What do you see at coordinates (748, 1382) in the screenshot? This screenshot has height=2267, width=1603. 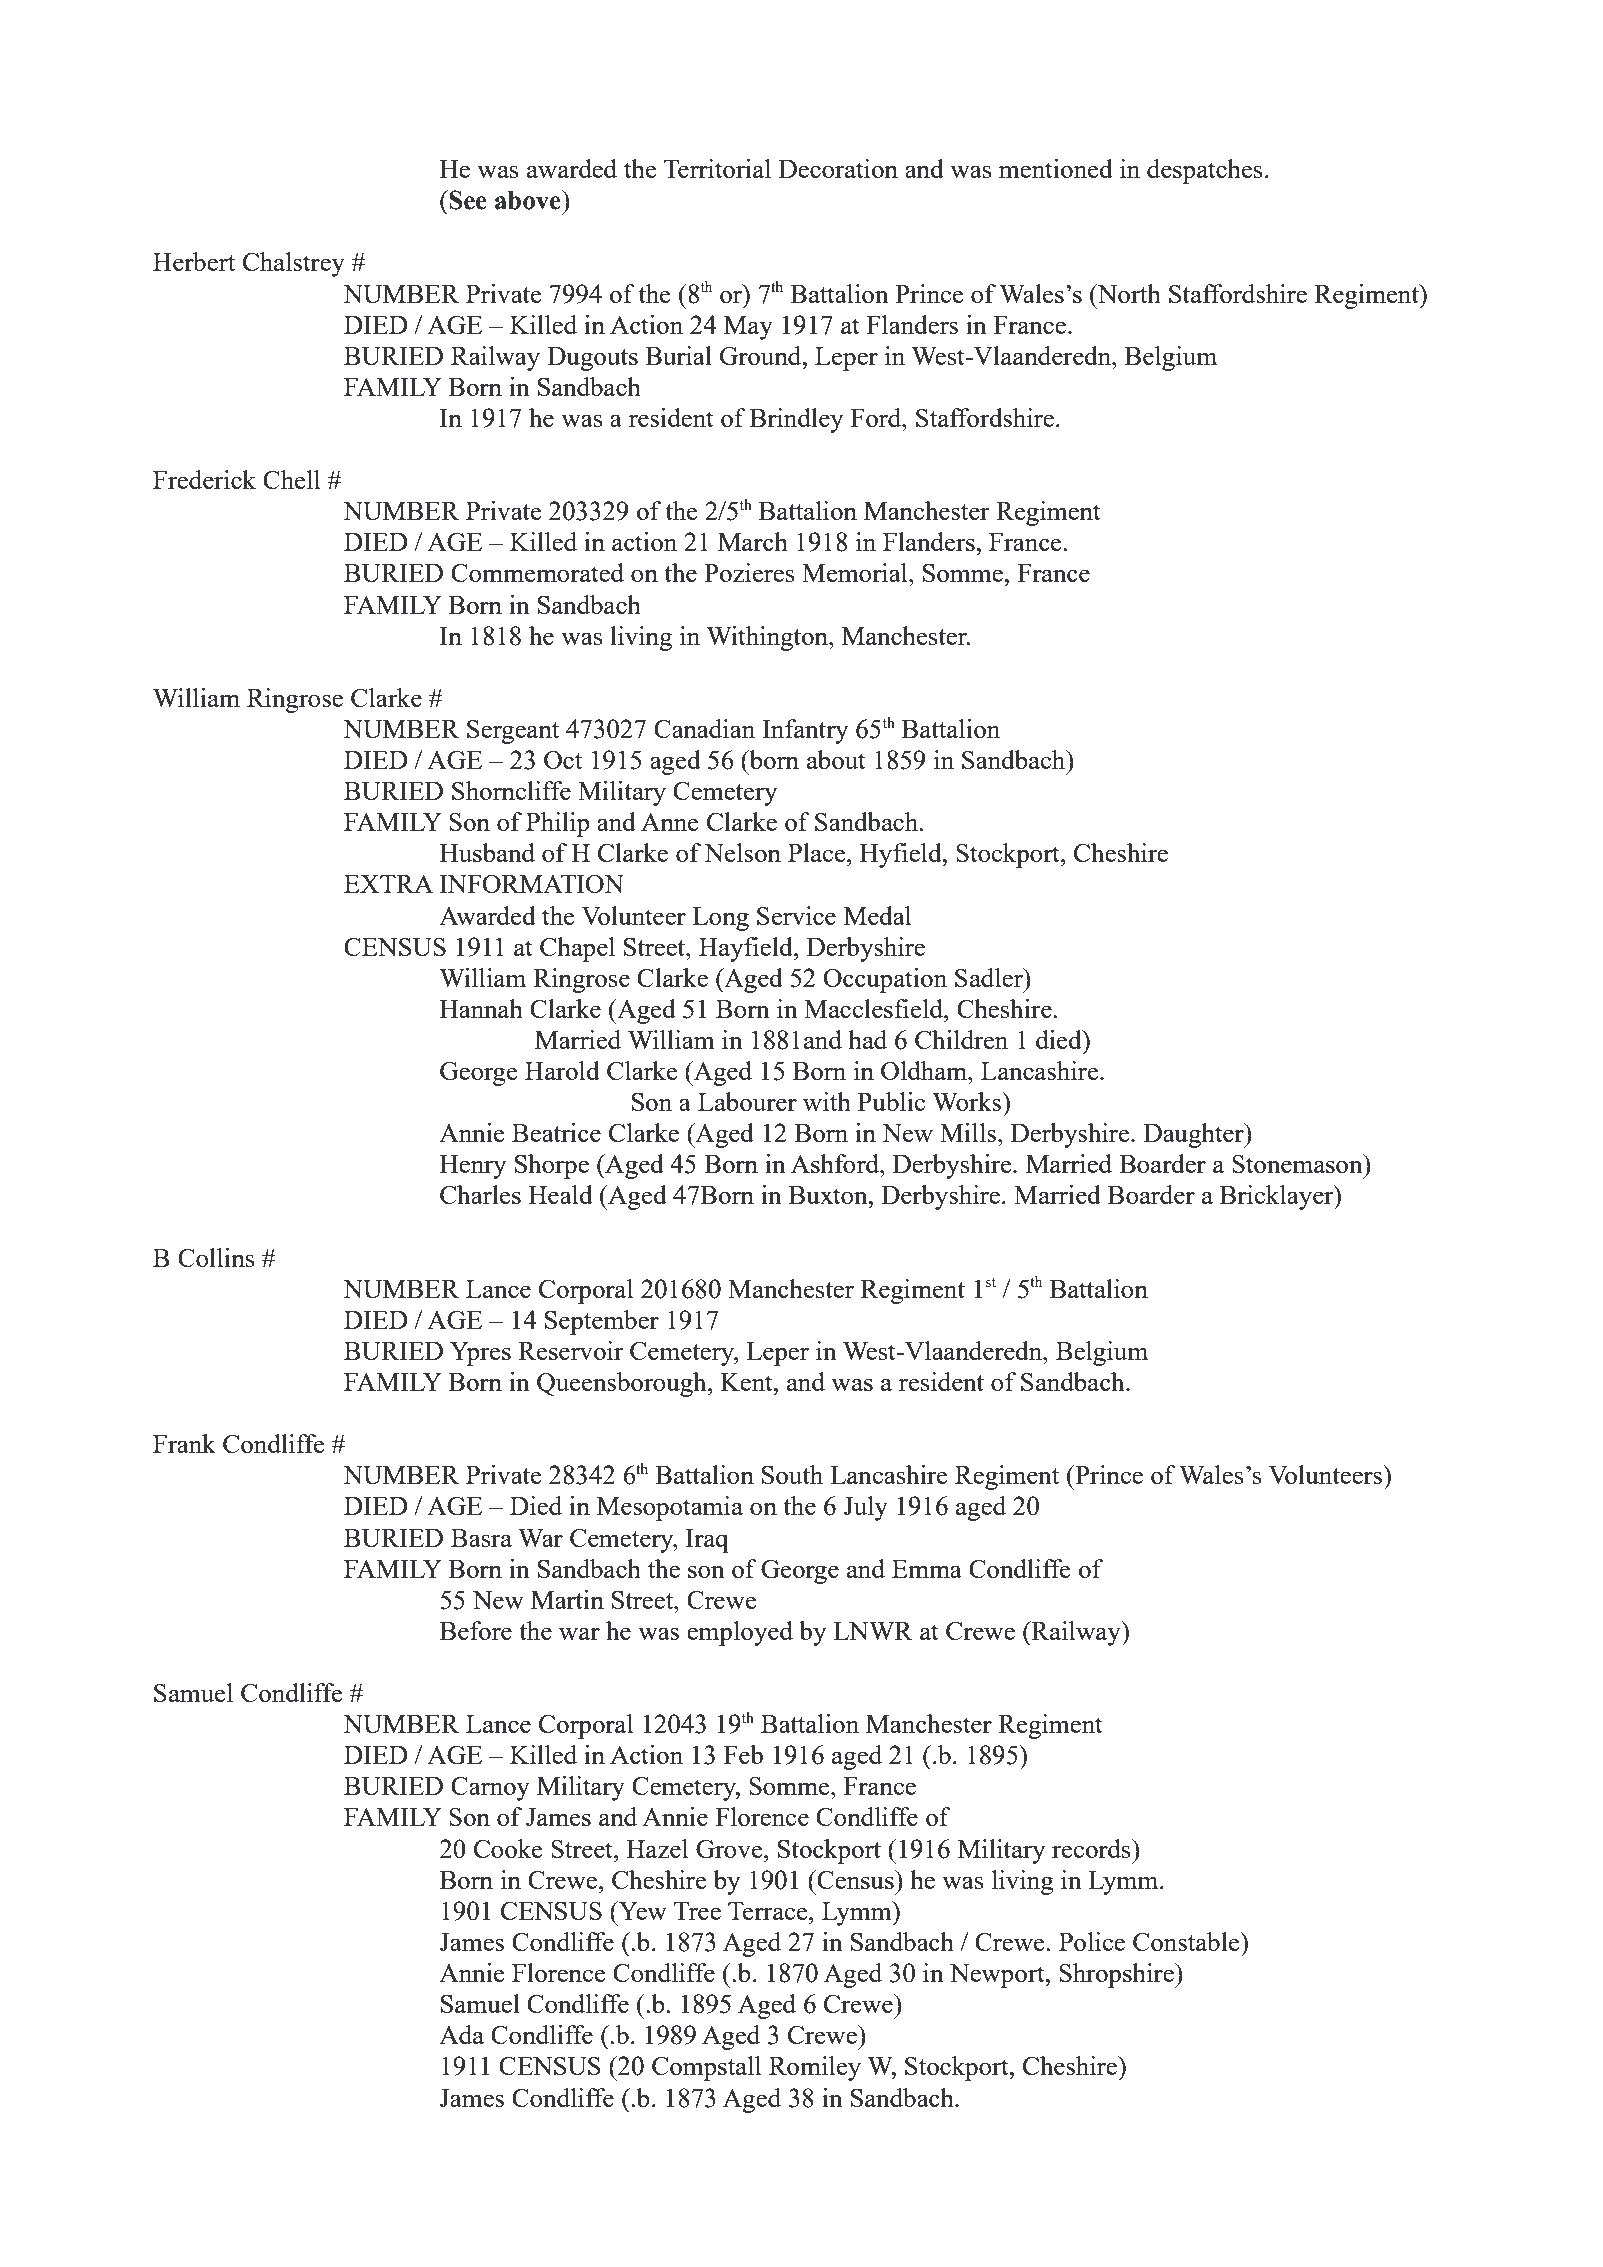 I see `Kent` at bounding box center [748, 1382].
